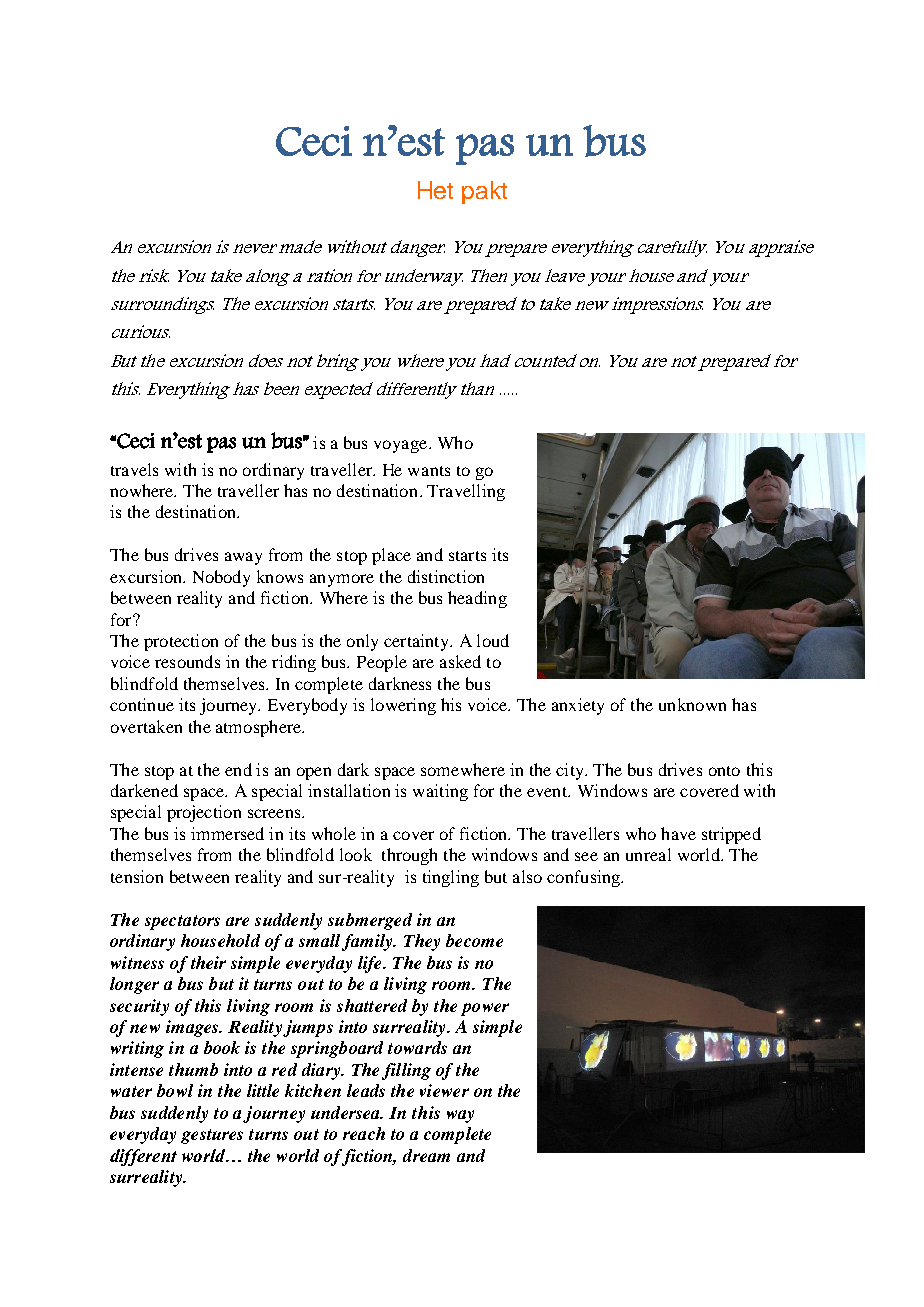 The width and height of the screenshot is (924, 1307). What do you see at coordinates (187, 661) in the screenshot?
I see `resounds` at bounding box center [187, 661].
